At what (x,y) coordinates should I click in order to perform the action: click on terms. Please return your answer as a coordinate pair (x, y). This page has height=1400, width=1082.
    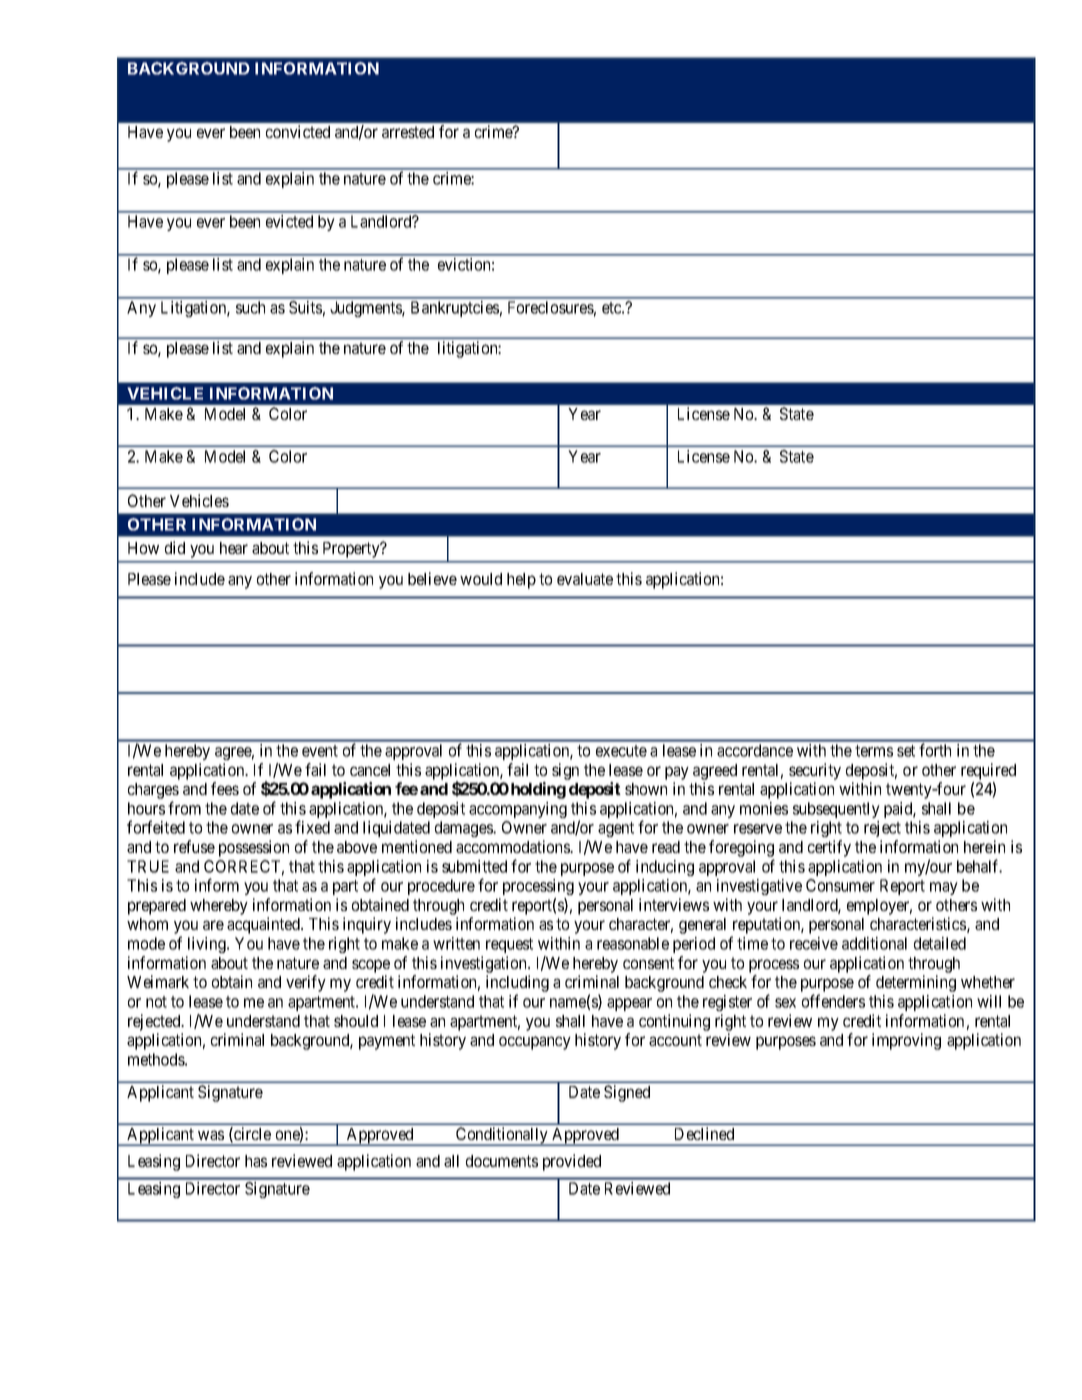
    Looking at the image, I should click on (874, 751).
